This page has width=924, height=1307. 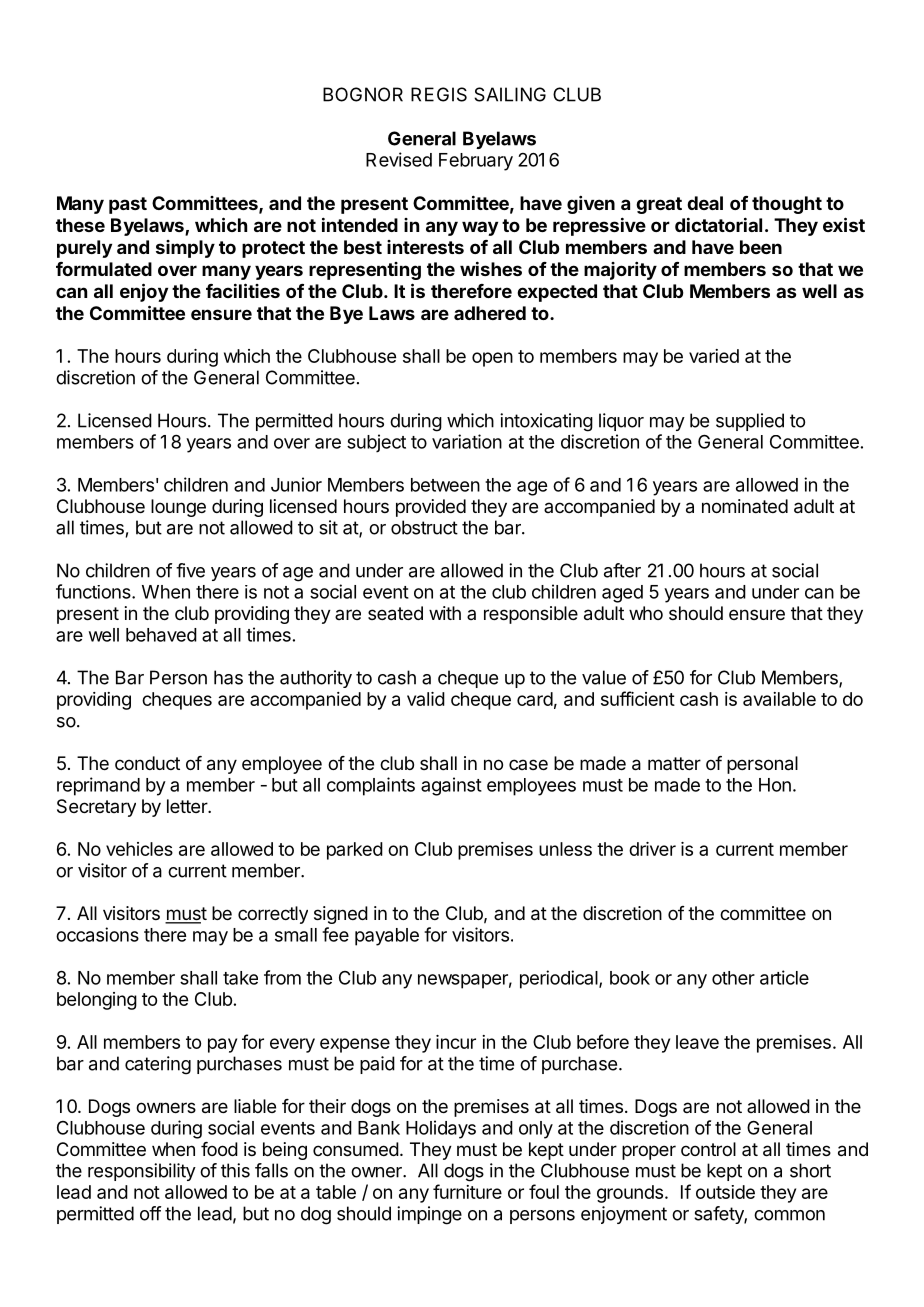 What do you see at coordinates (445, 485) in the page?
I see `between` at bounding box center [445, 485].
